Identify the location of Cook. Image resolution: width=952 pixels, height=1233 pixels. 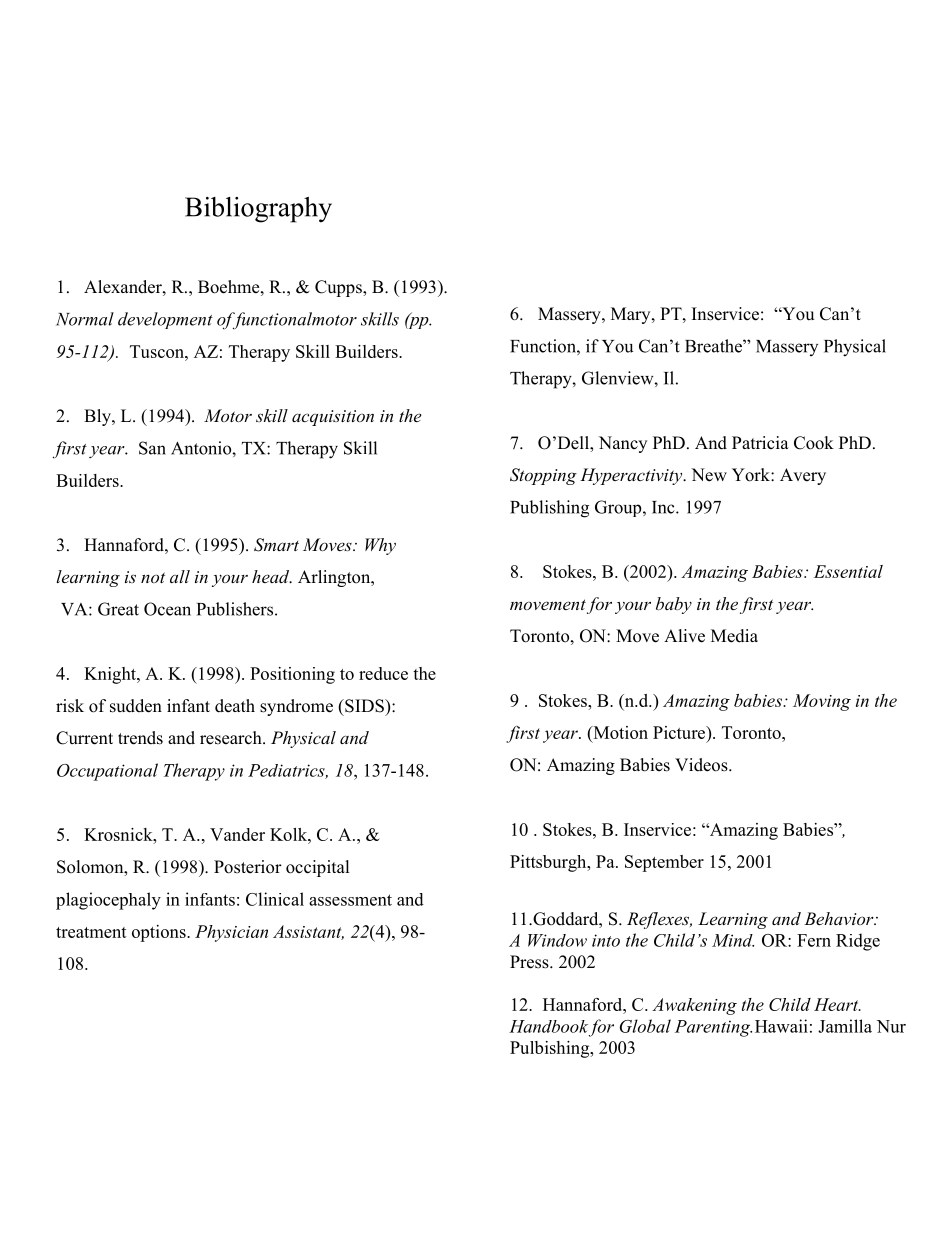
(814, 443).
